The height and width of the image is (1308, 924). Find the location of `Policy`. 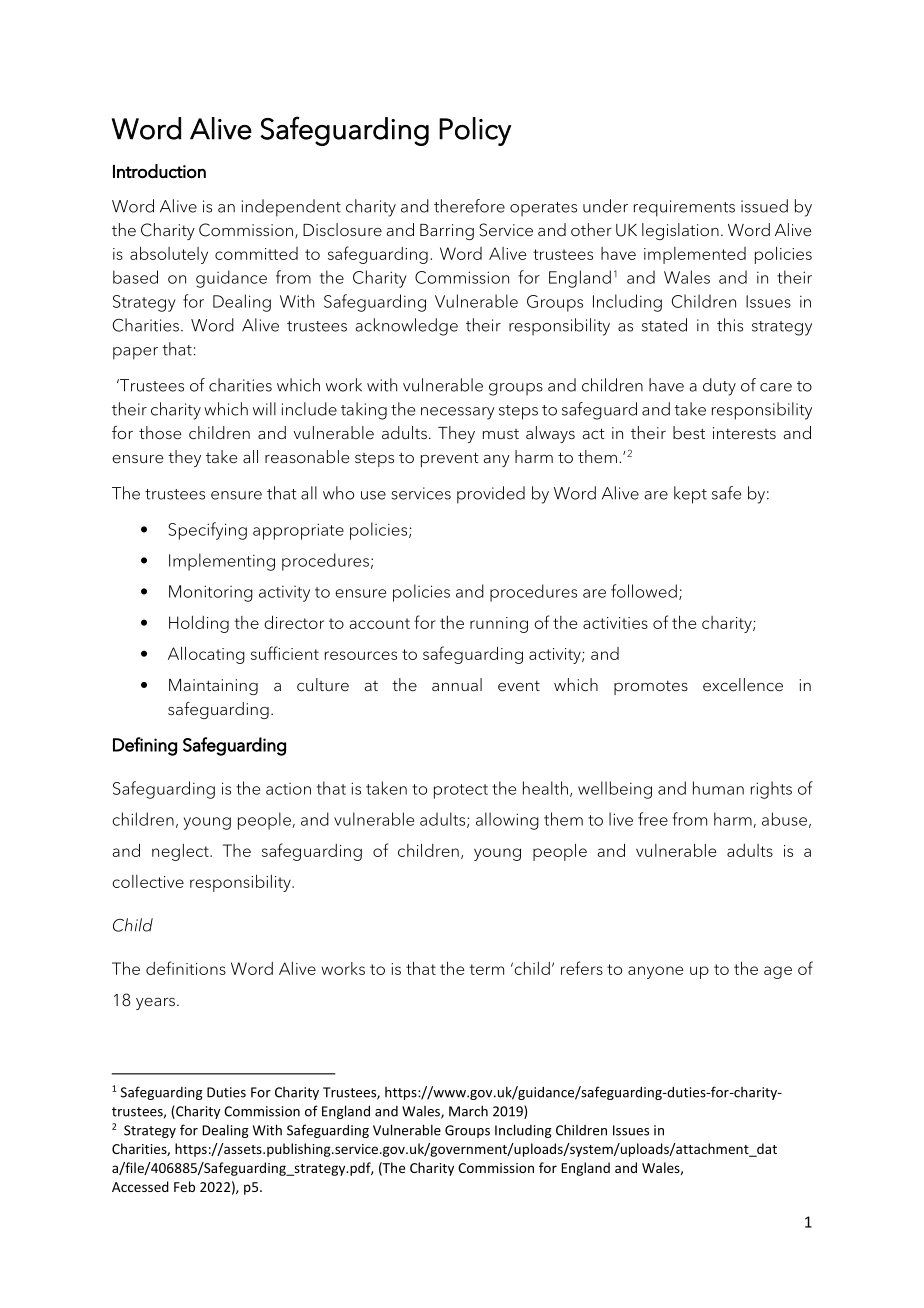

Policy is located at coordinates (475, 131).
